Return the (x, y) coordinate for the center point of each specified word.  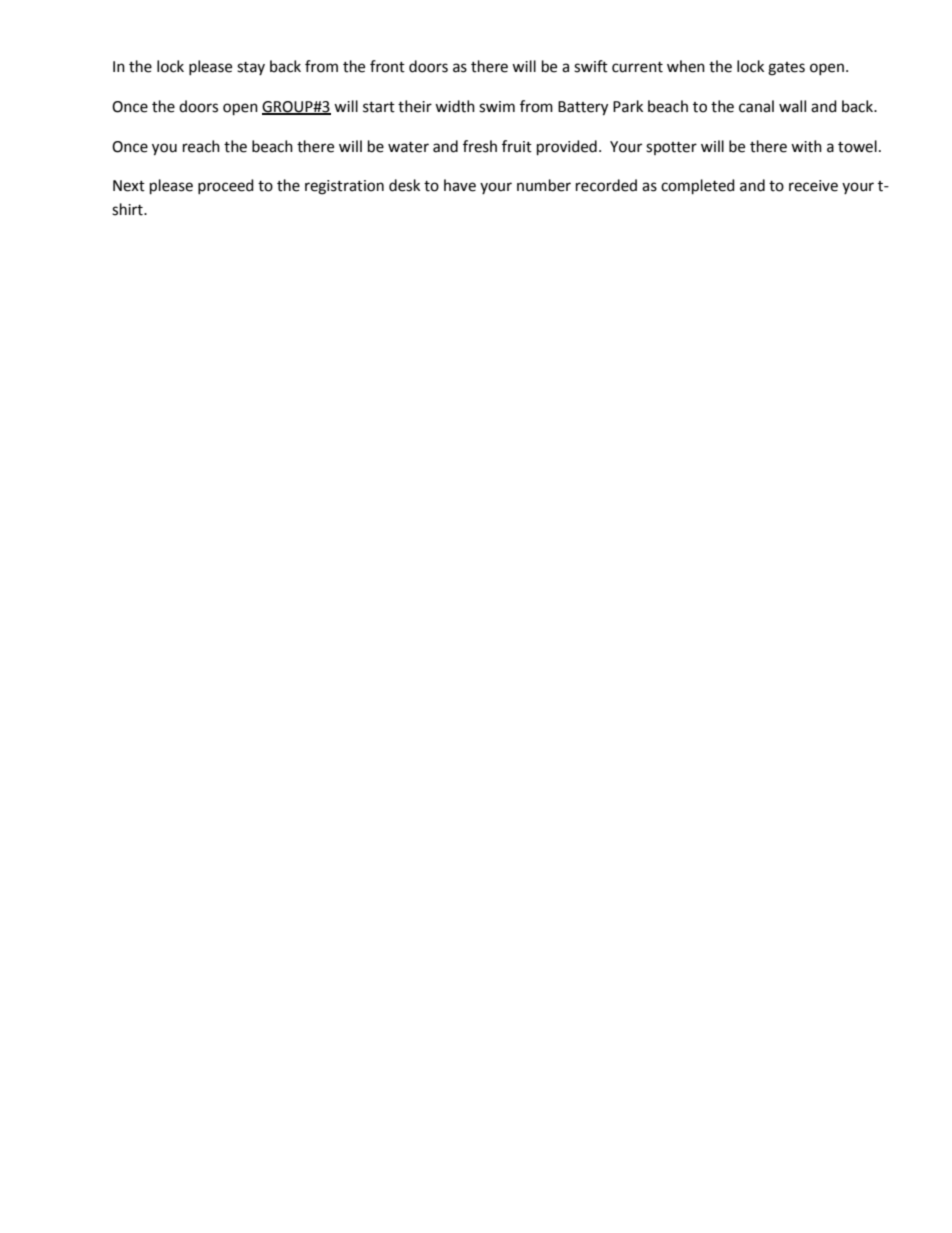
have (460, 185)
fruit (517, 146)
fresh (480, 146)
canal (756, 106)
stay (251, 68)
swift (591, 66)
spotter (671, 148)
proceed (226, 186)
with (806, 146)
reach (201, 146)
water (408, 147)
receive (813, 186)
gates (786, 69)
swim (497, 107)
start (379, 107)
